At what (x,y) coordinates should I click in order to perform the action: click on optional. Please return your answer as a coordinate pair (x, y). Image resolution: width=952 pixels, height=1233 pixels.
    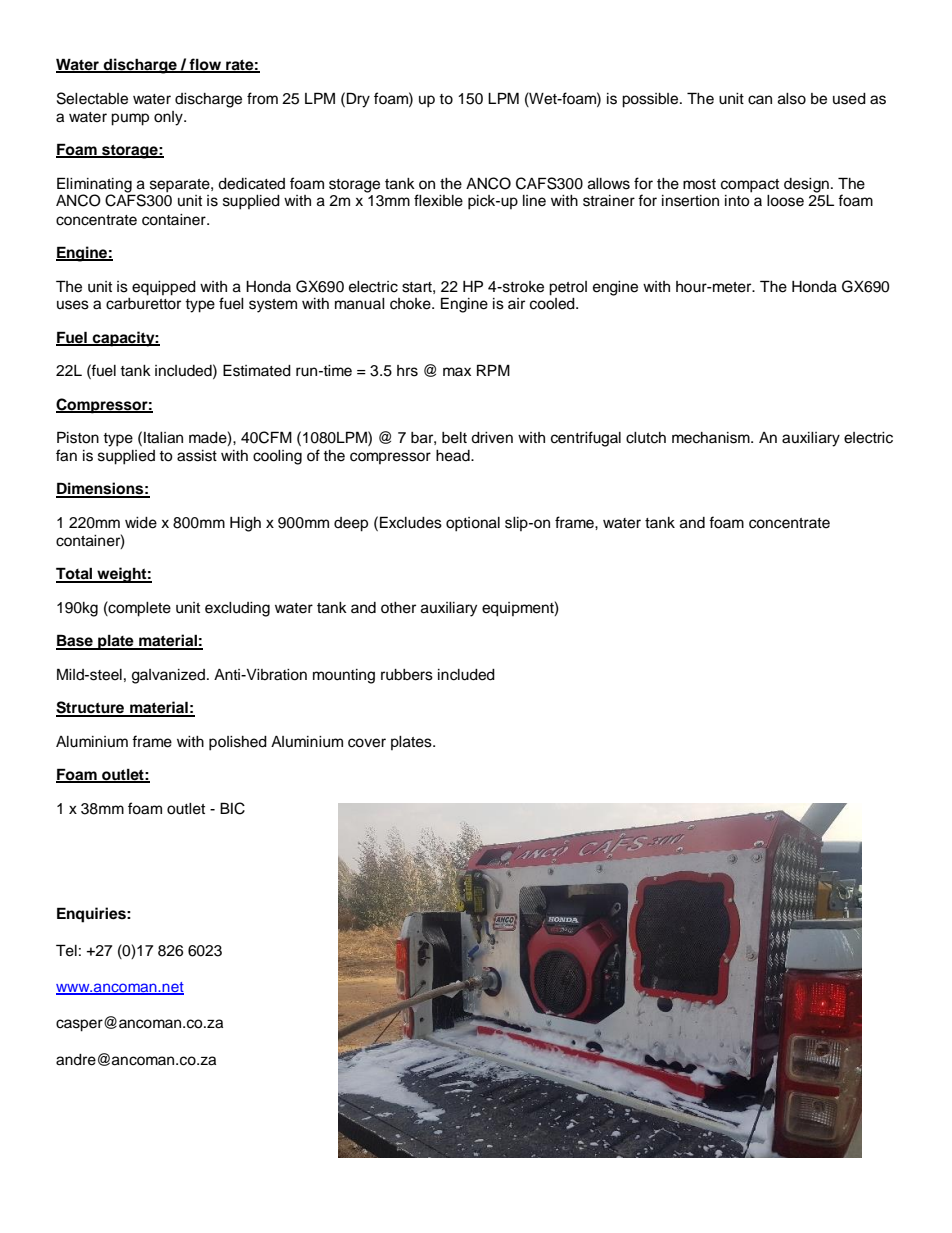
    Looking at the image, I should click on (473, 524).
